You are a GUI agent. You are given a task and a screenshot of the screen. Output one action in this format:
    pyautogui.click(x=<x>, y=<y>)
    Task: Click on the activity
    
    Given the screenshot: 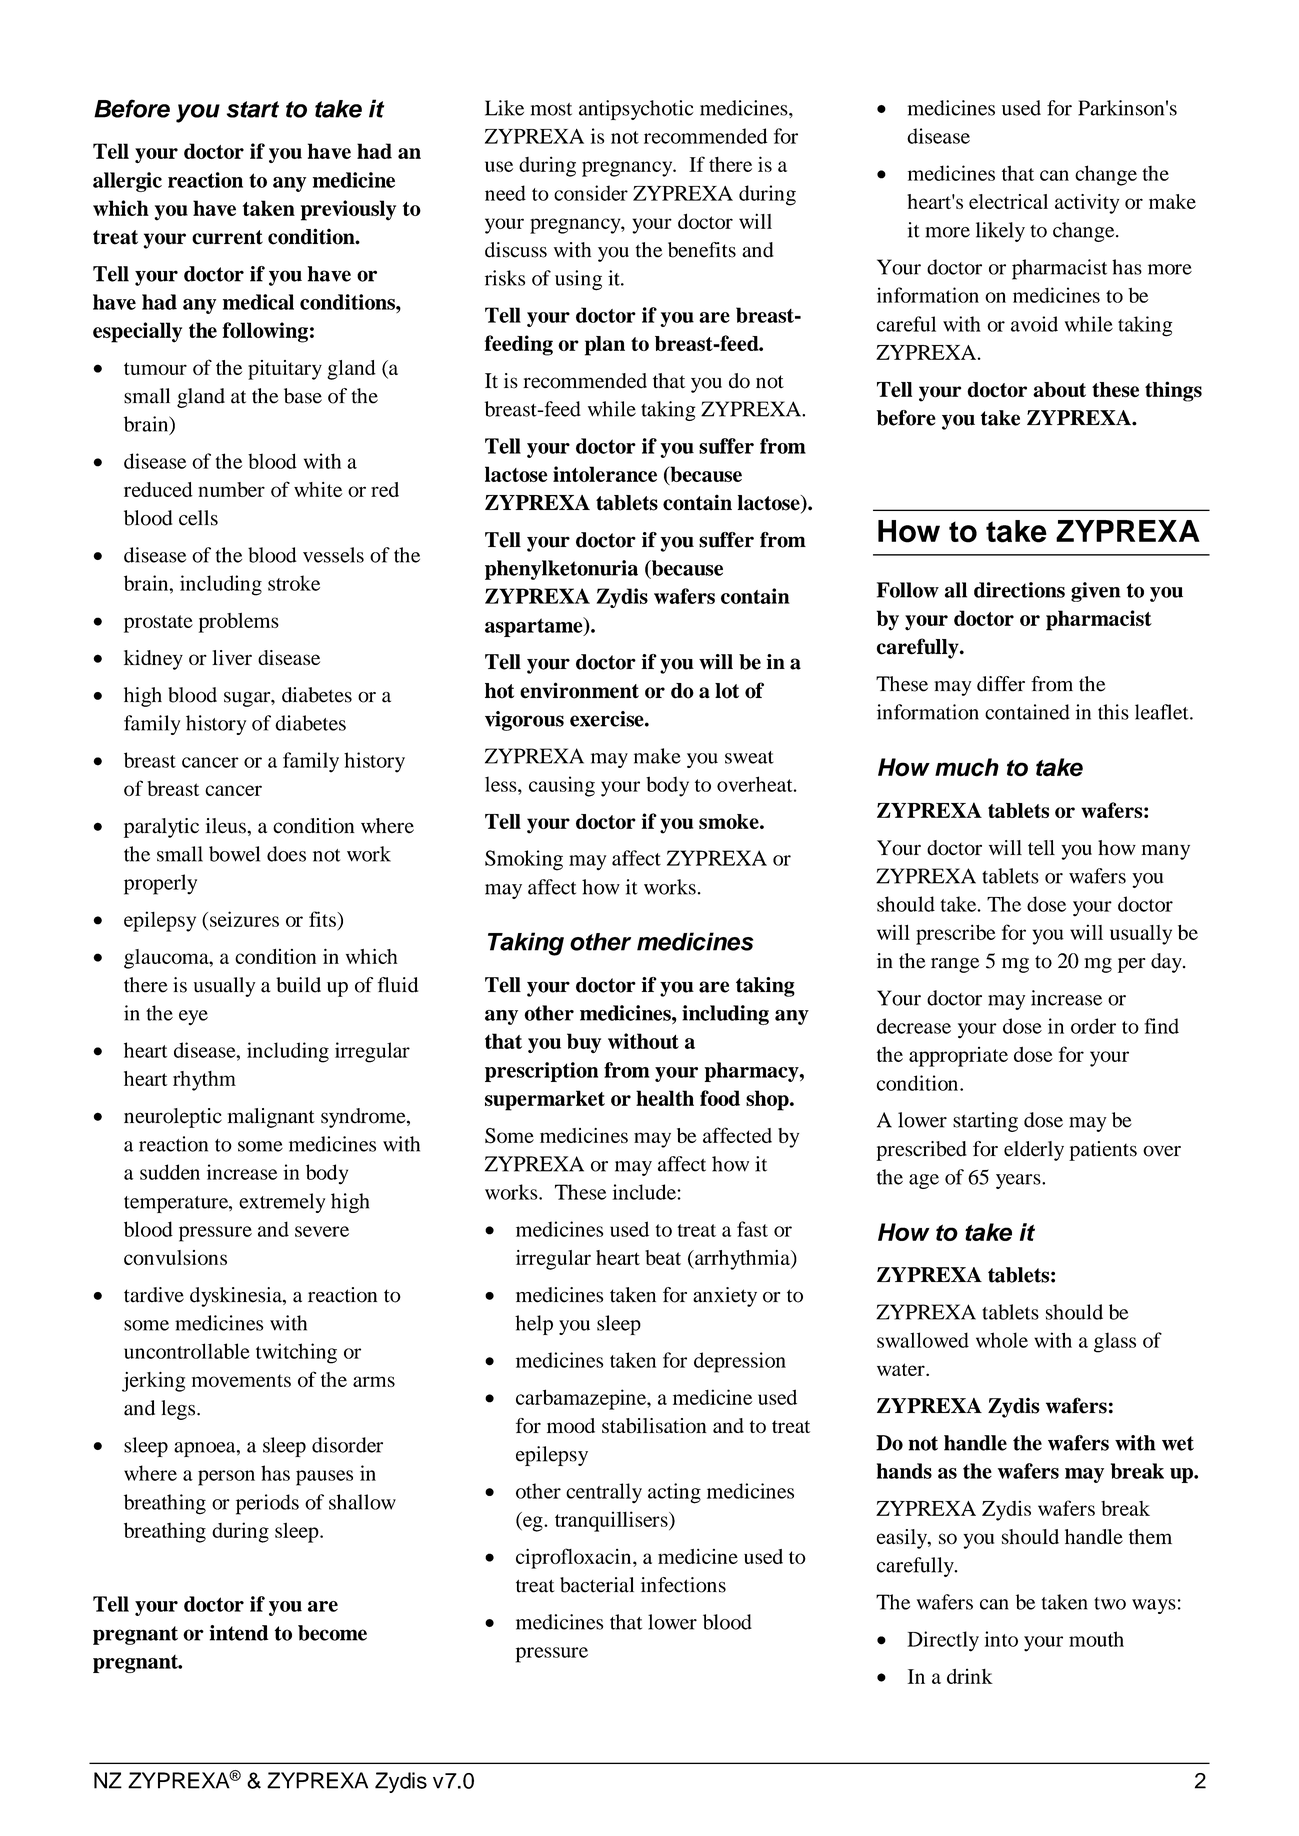 What is the action you would take?
    pyautogui.click(x=1087, y=204)
